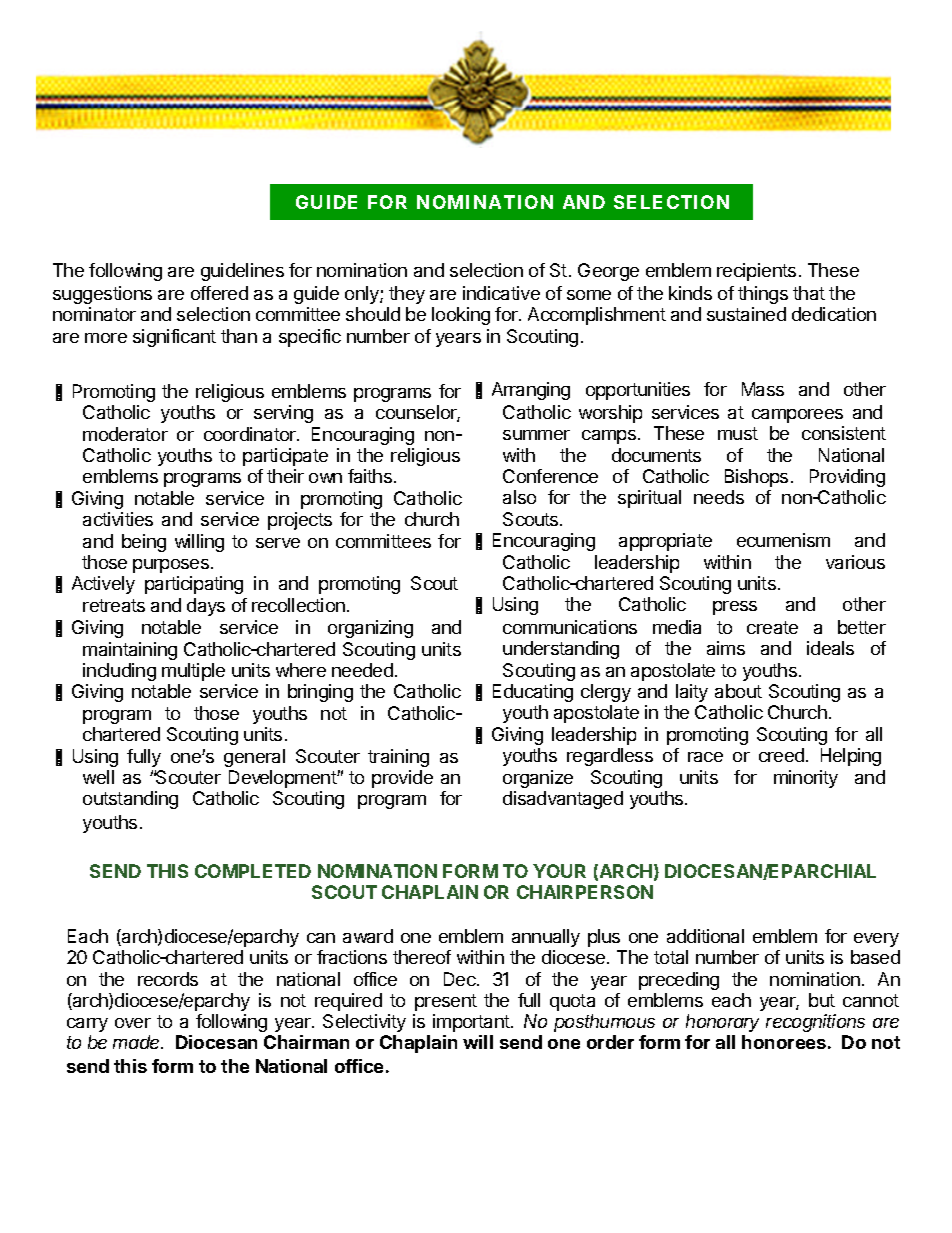 The image size is (952, 1233). Describe the element at coordinates (501, 293) in the document. I see `indicative` at that location.
